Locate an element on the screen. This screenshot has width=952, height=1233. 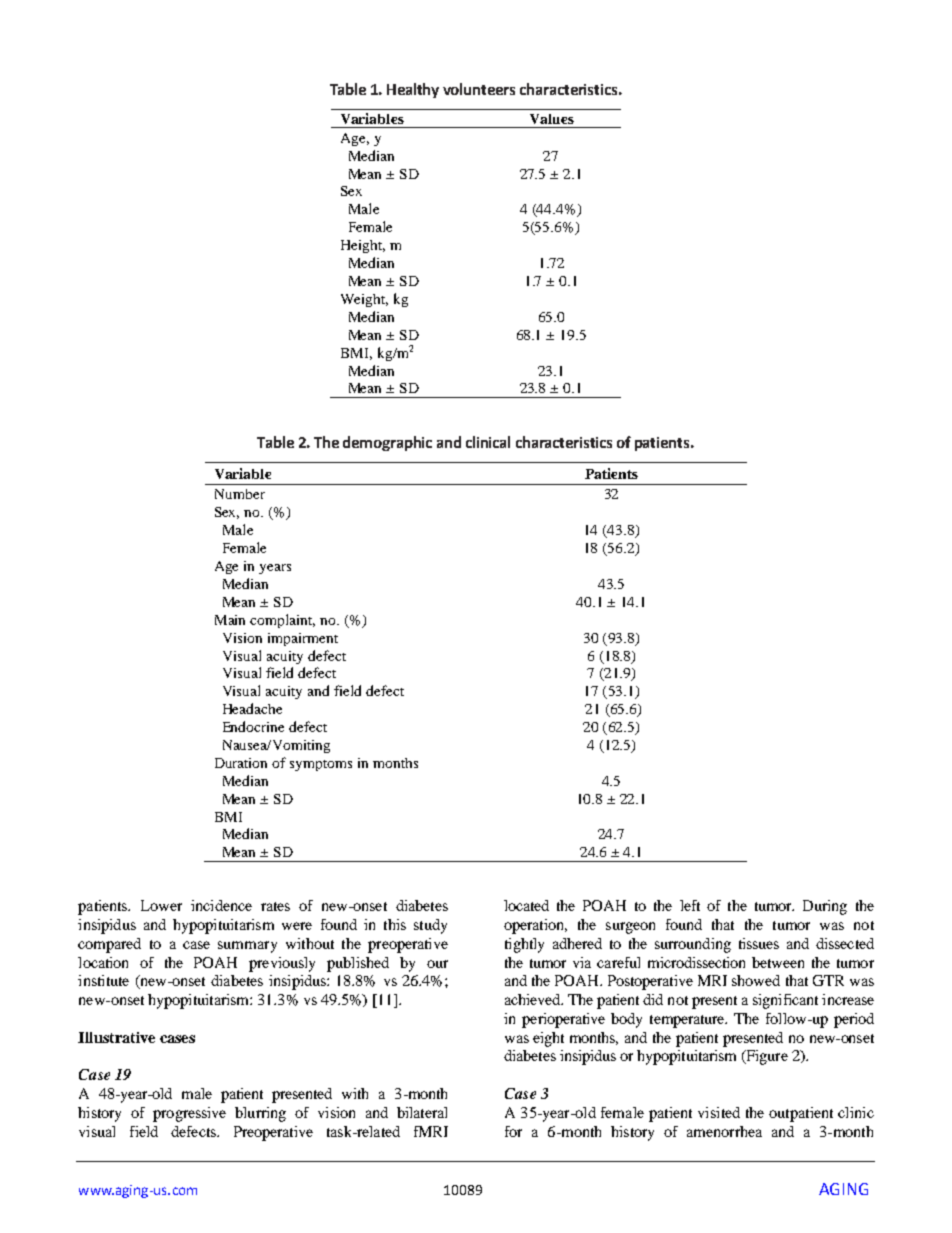
left is located at coordinates (690, 905).
